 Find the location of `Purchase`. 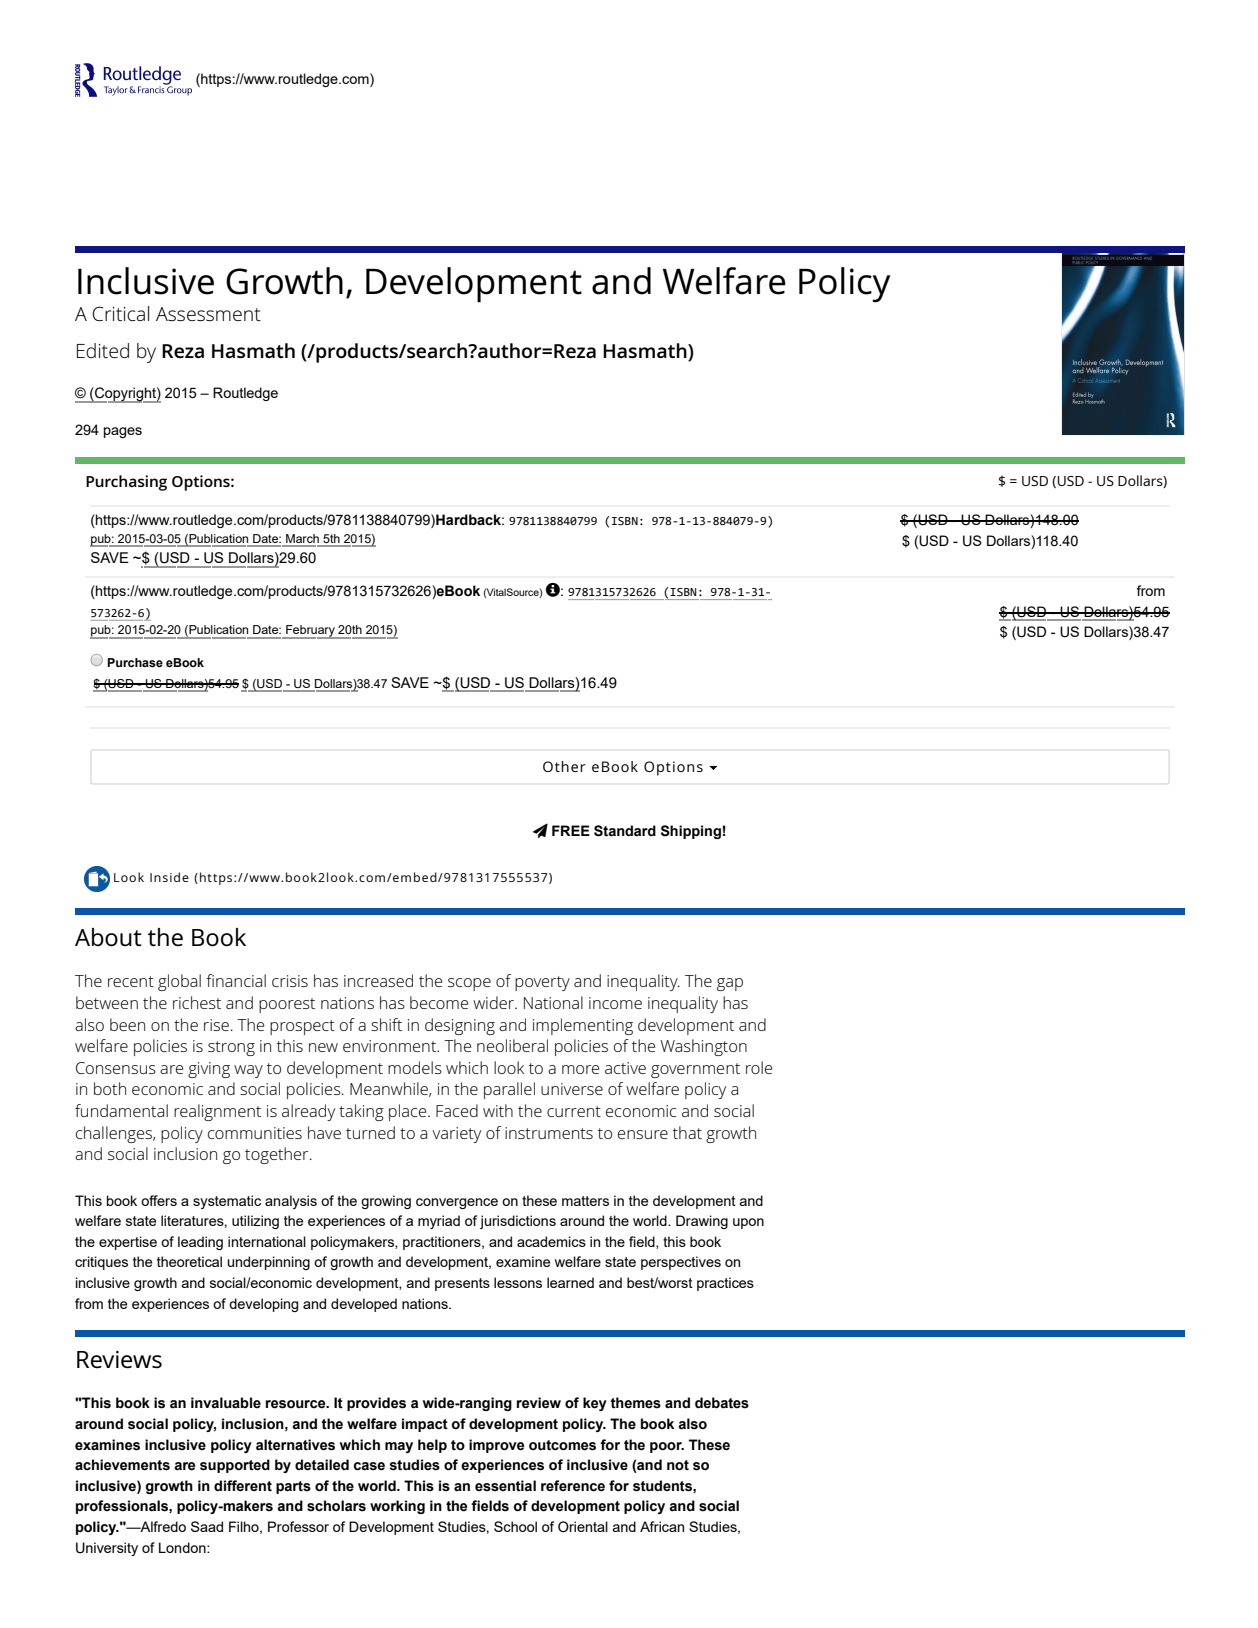

Purchase is located at coordinates (135, 662).
